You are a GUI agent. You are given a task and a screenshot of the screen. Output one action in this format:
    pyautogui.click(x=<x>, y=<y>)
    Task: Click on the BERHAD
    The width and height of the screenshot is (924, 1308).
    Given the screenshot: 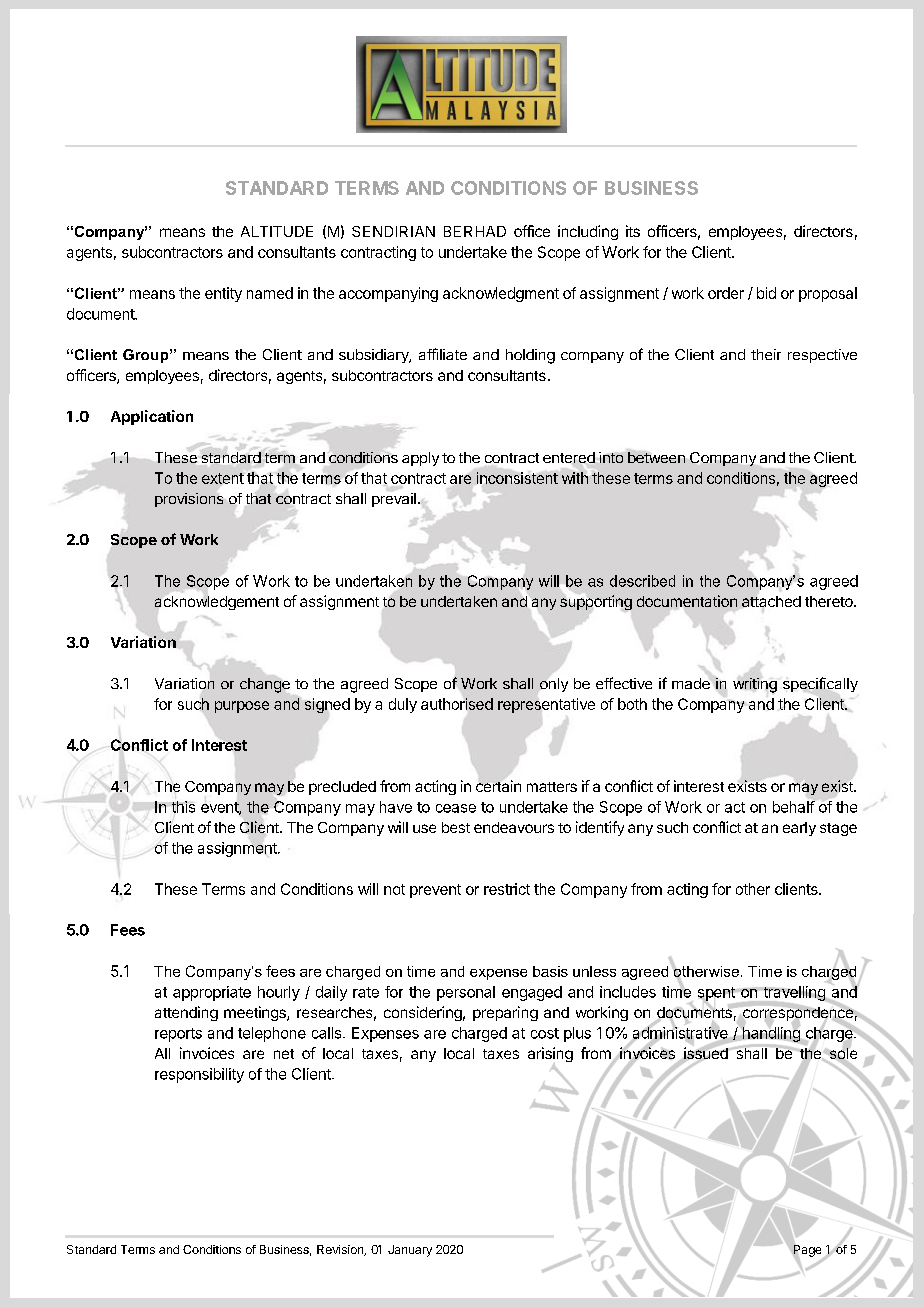 What is the action you would take?
    pyautogui.click(x=475, y=231)
